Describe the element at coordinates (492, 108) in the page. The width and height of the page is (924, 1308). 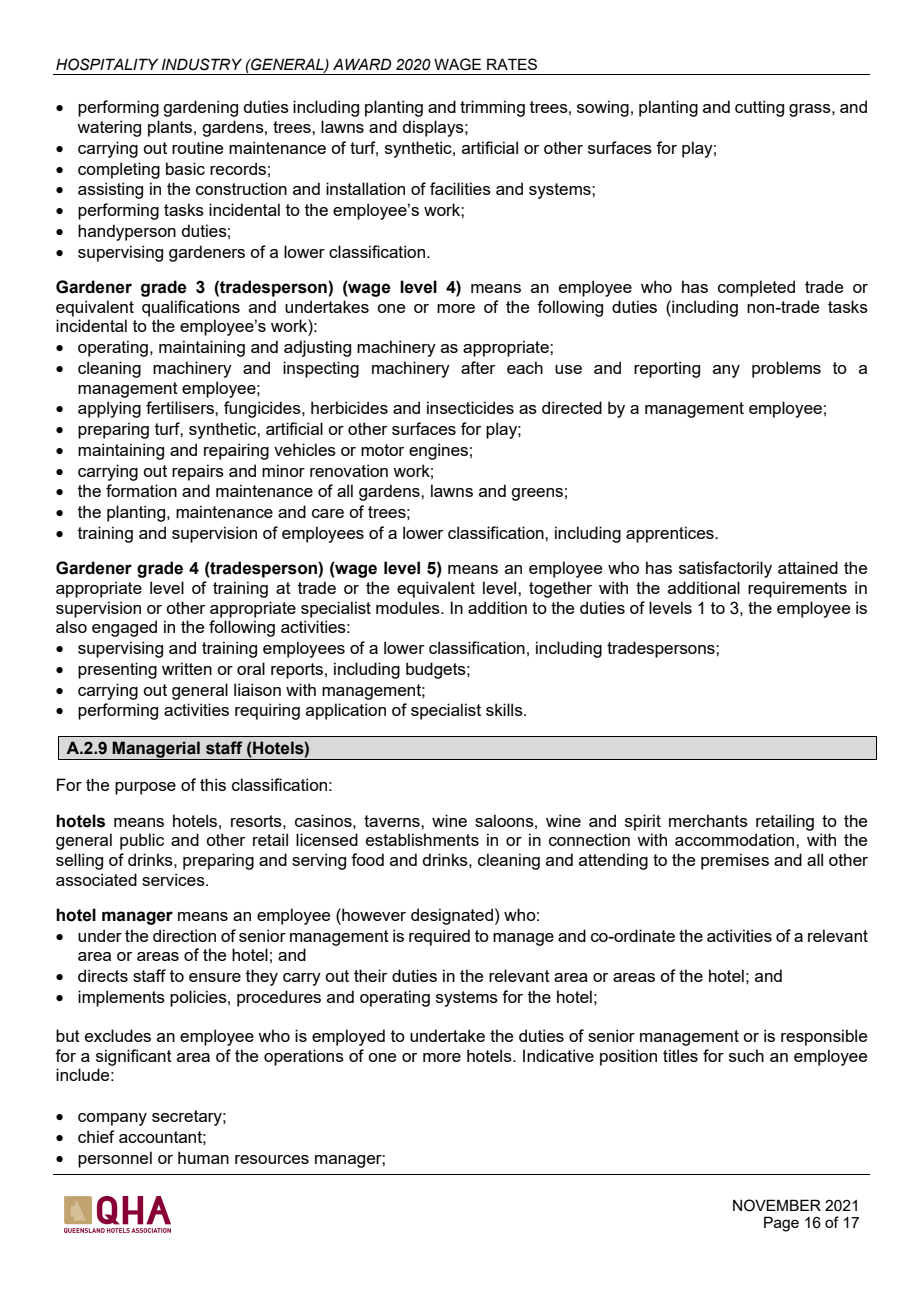
I see `trimming` at that location.
